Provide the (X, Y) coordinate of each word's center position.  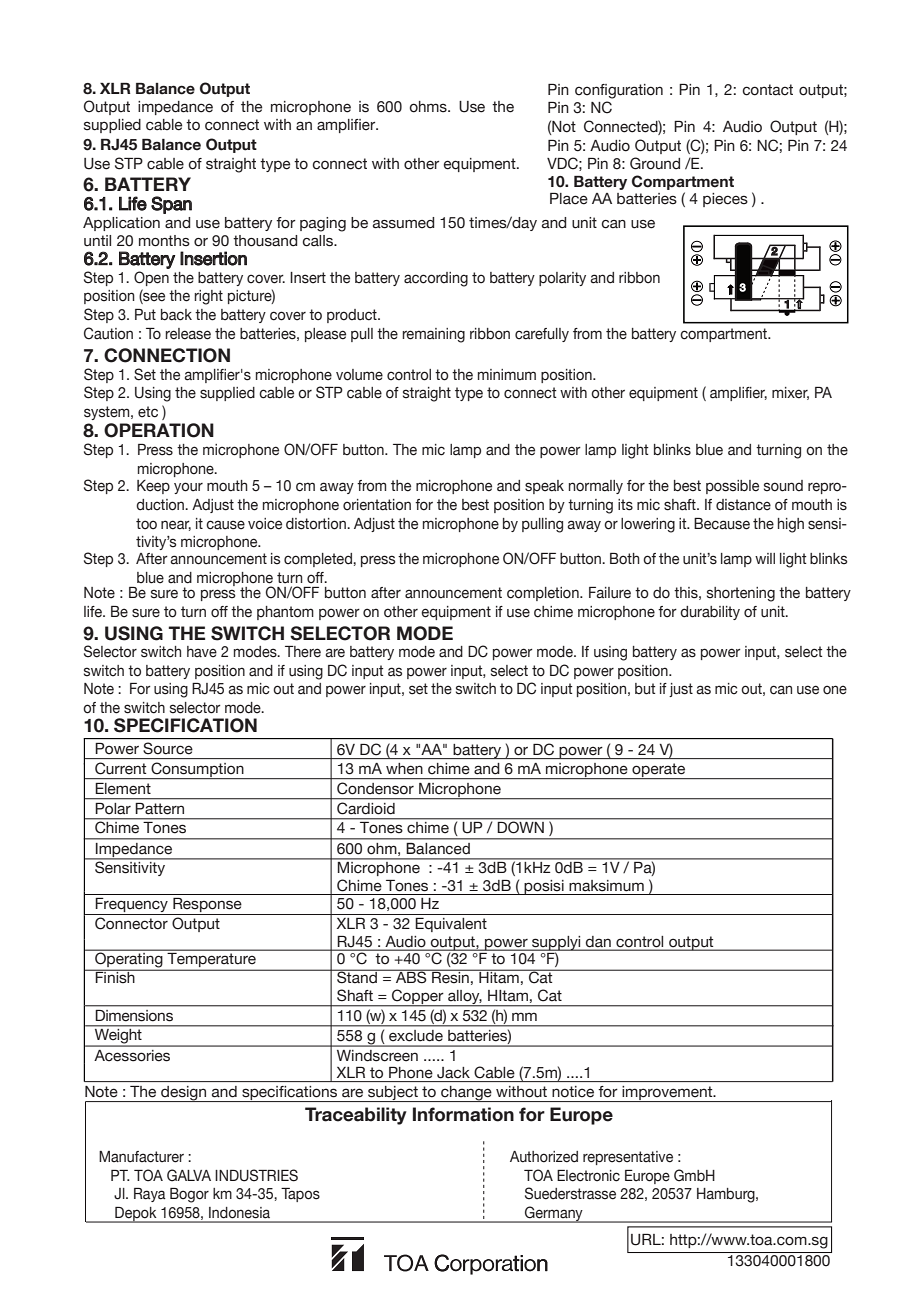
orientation (377, 505)
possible (732, 487)
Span (171, 205)
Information (463, 1114)
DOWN (521, 826)
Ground (655, 163)
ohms (429, 107)
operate (659, 771)
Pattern (160, 808)
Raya (150, 1195)
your (188, 488)
